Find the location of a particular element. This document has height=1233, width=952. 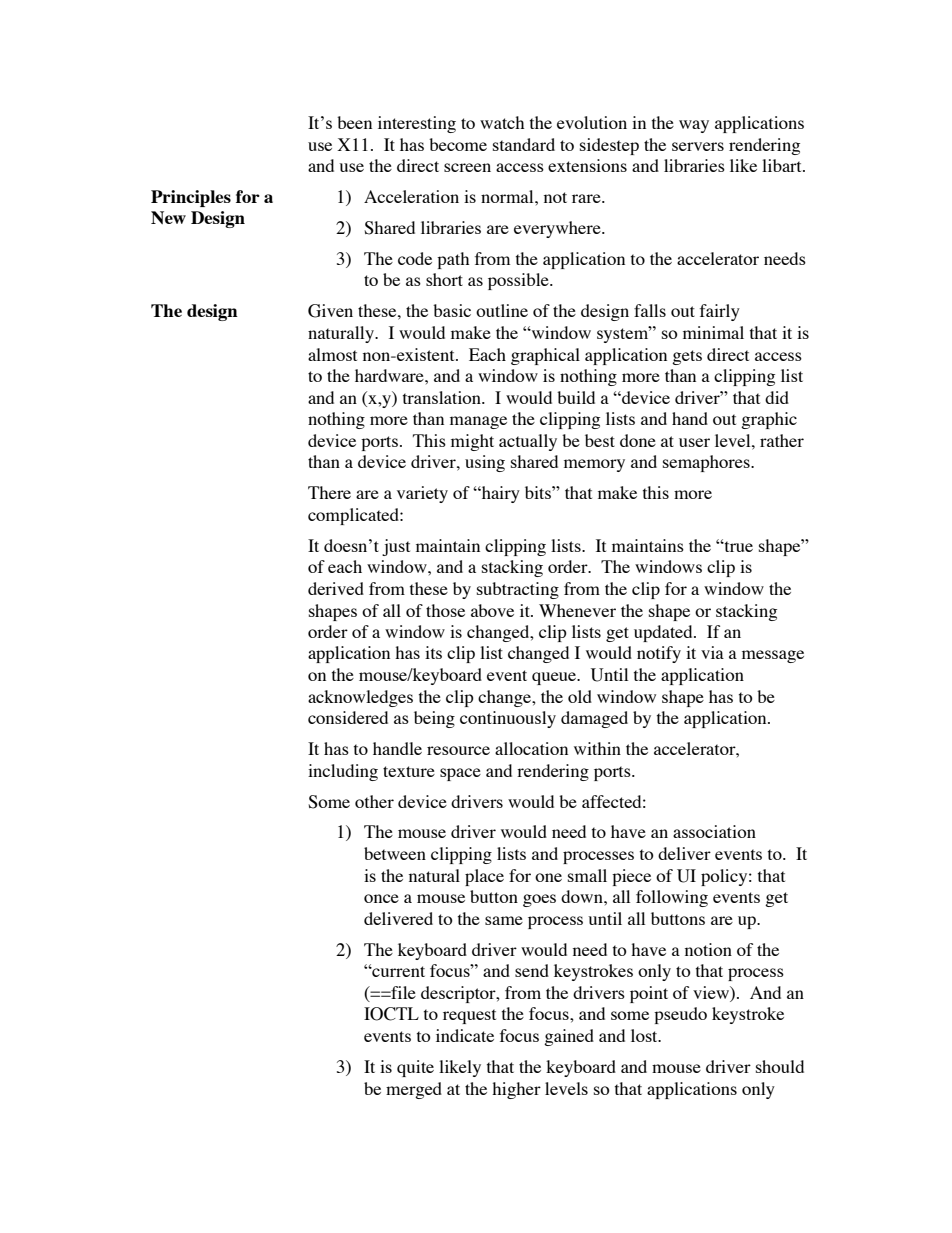

pseudo is located at coordinates (680, 1015).
